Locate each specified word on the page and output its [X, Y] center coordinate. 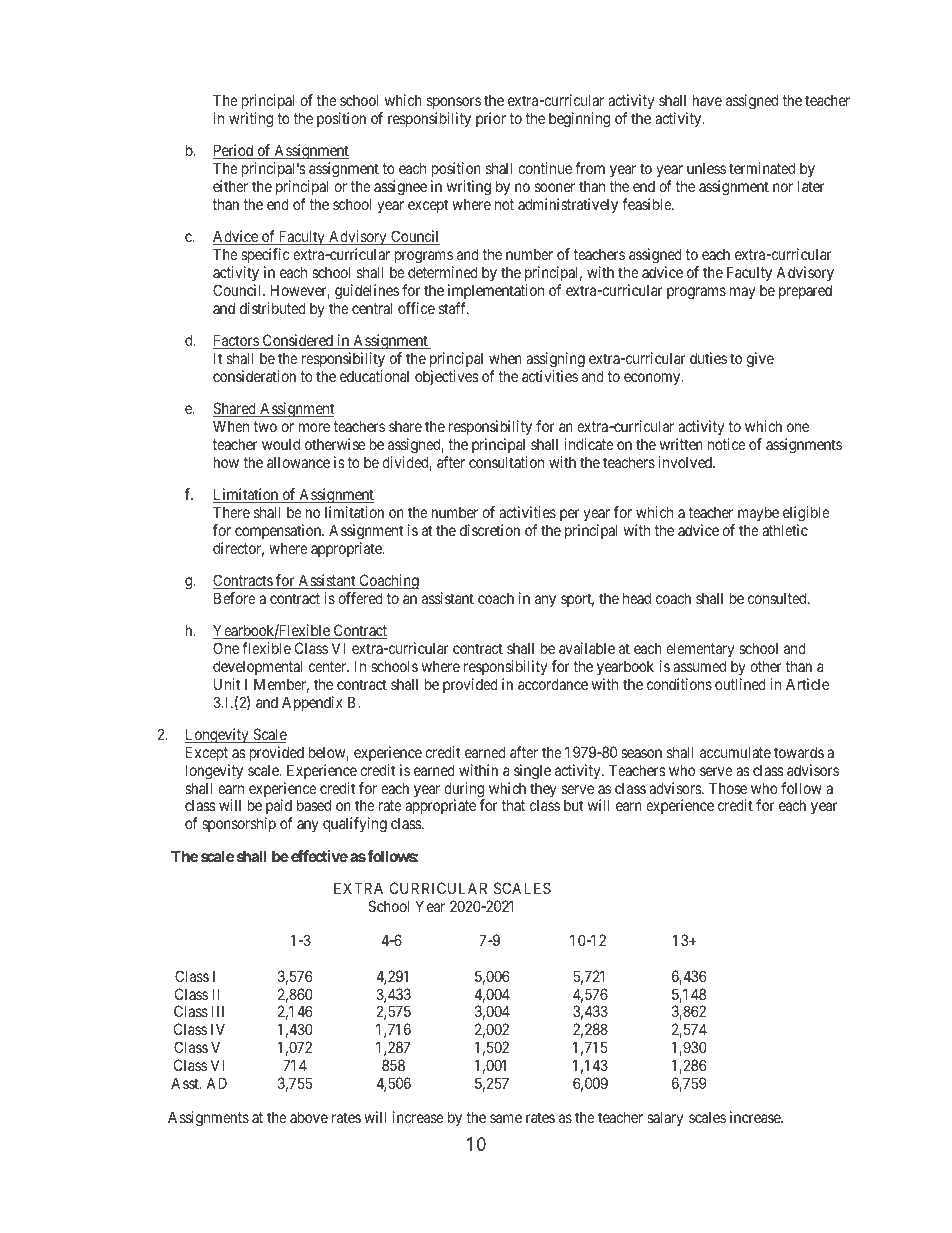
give [760, 360]
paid [279, 808]
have [707, 100]
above [309, 1117]
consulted [778, 598]
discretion [490, 530]
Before [235, 598]
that [513, 805]
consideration [254, 376]
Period [234, 151]
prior [491, 119]
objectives [447, 377]
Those [728, 788]
